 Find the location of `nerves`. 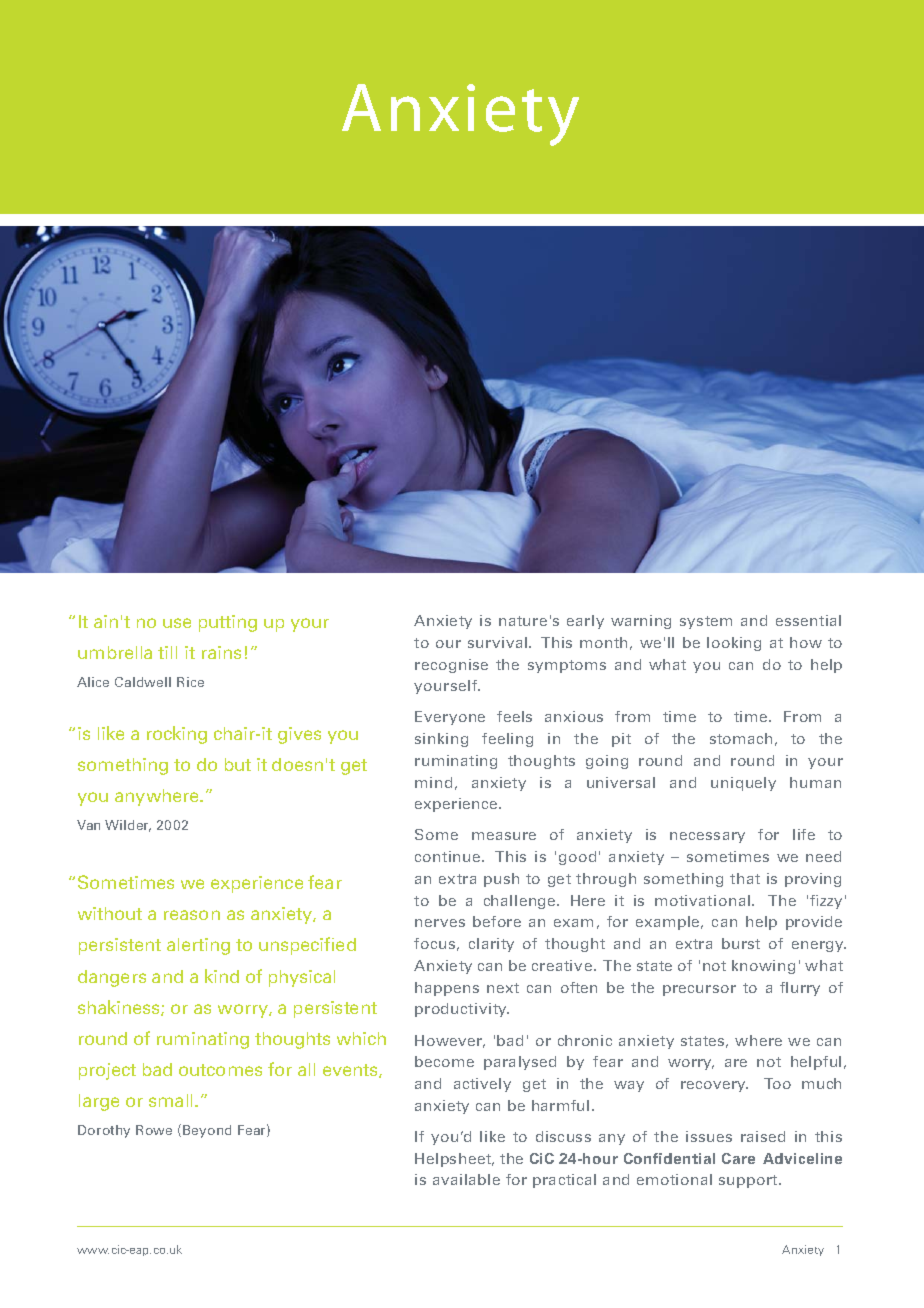

nerves is located at coordinates (440, 923).
